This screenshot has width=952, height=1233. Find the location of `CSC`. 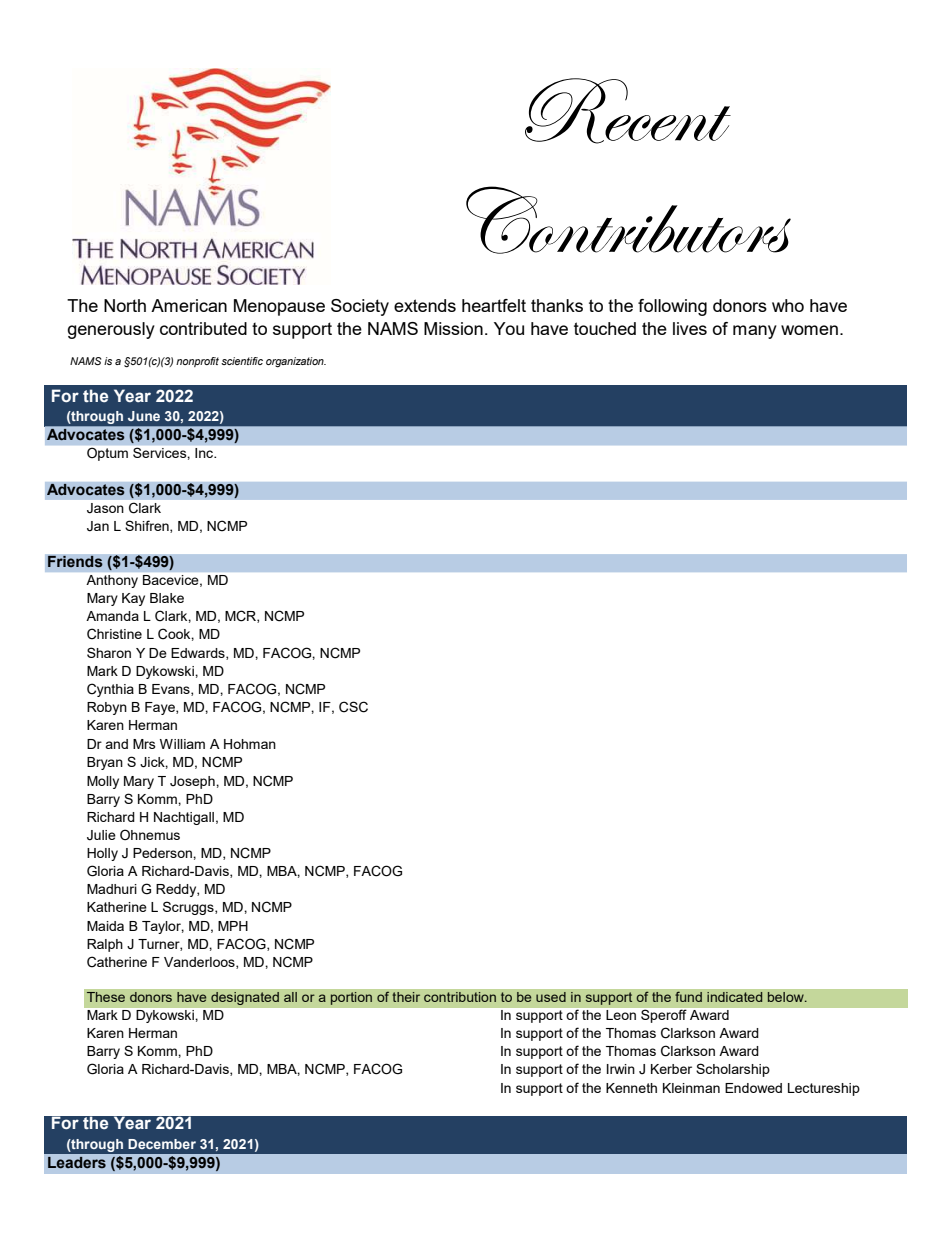

CSC is located at coordinates (353, 707).
